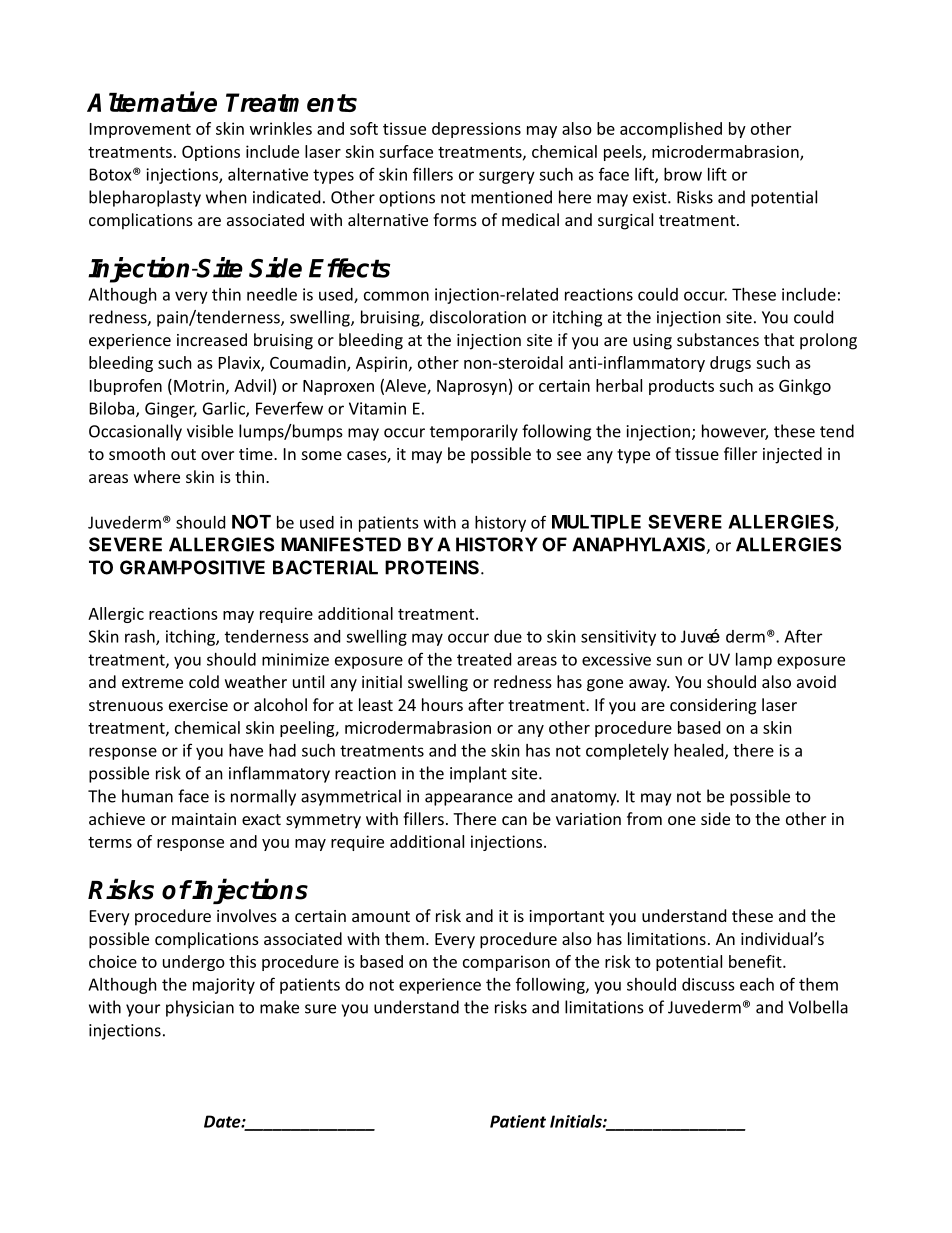  I want to click on comparison, so click(506, 963).
